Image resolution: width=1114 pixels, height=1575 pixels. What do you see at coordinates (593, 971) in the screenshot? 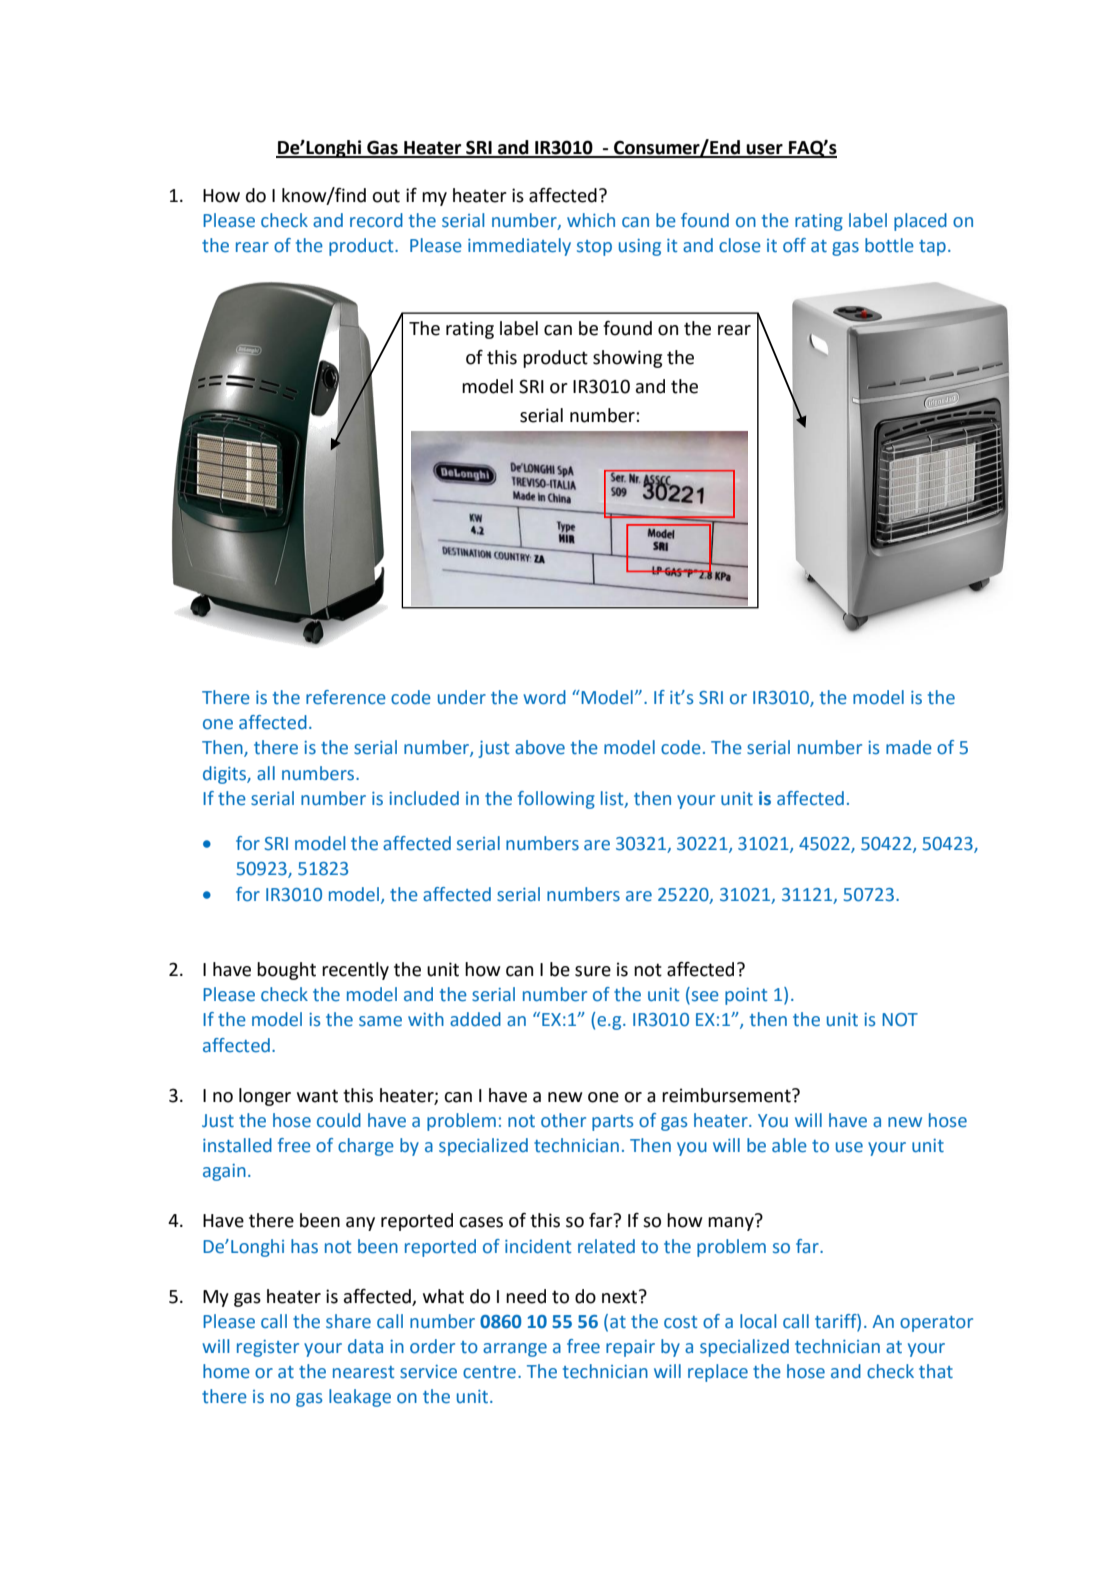
I see `sure` at bounding box center [593, 971].
